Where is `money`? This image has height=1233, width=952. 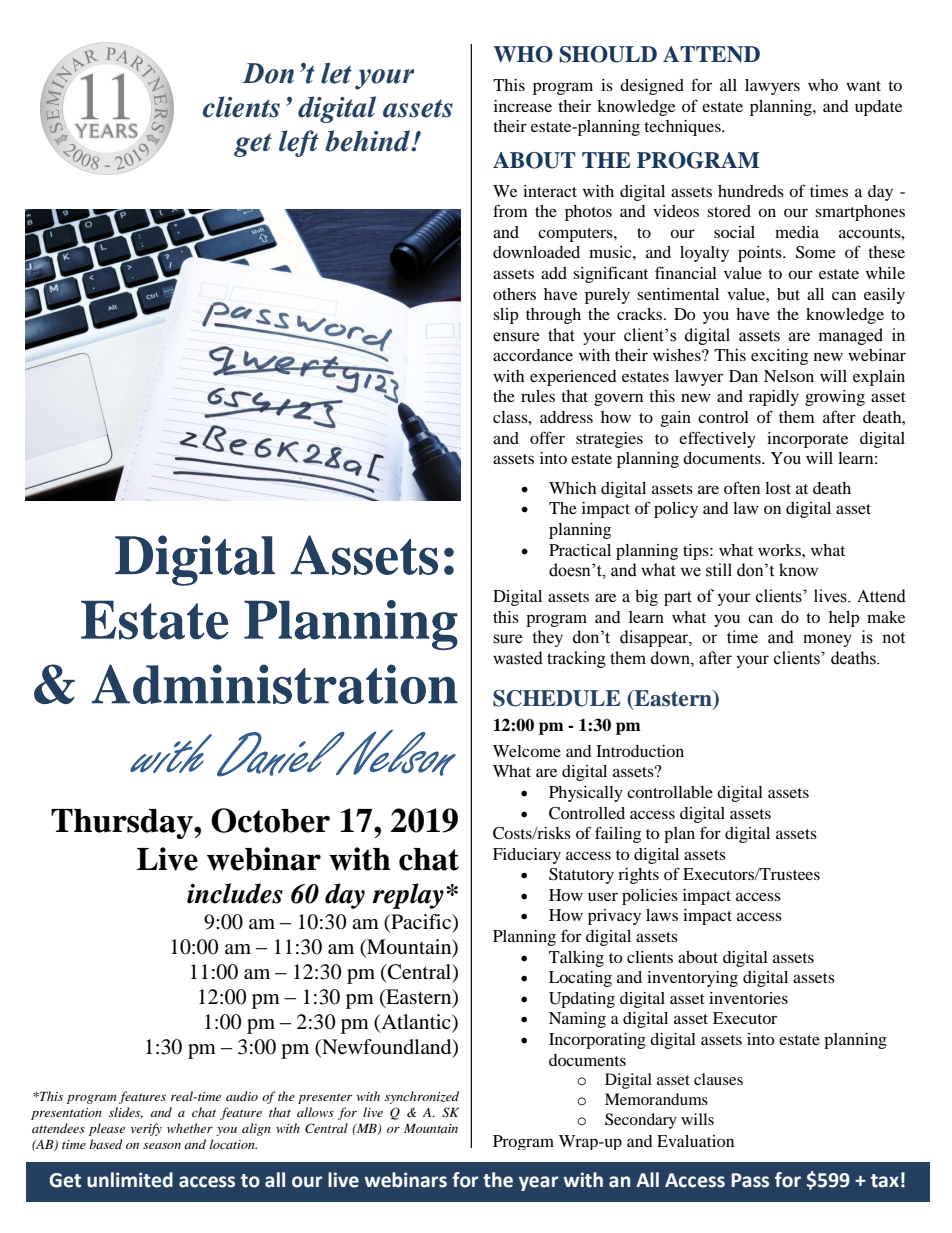 money is located at coordinates (827, 640).
